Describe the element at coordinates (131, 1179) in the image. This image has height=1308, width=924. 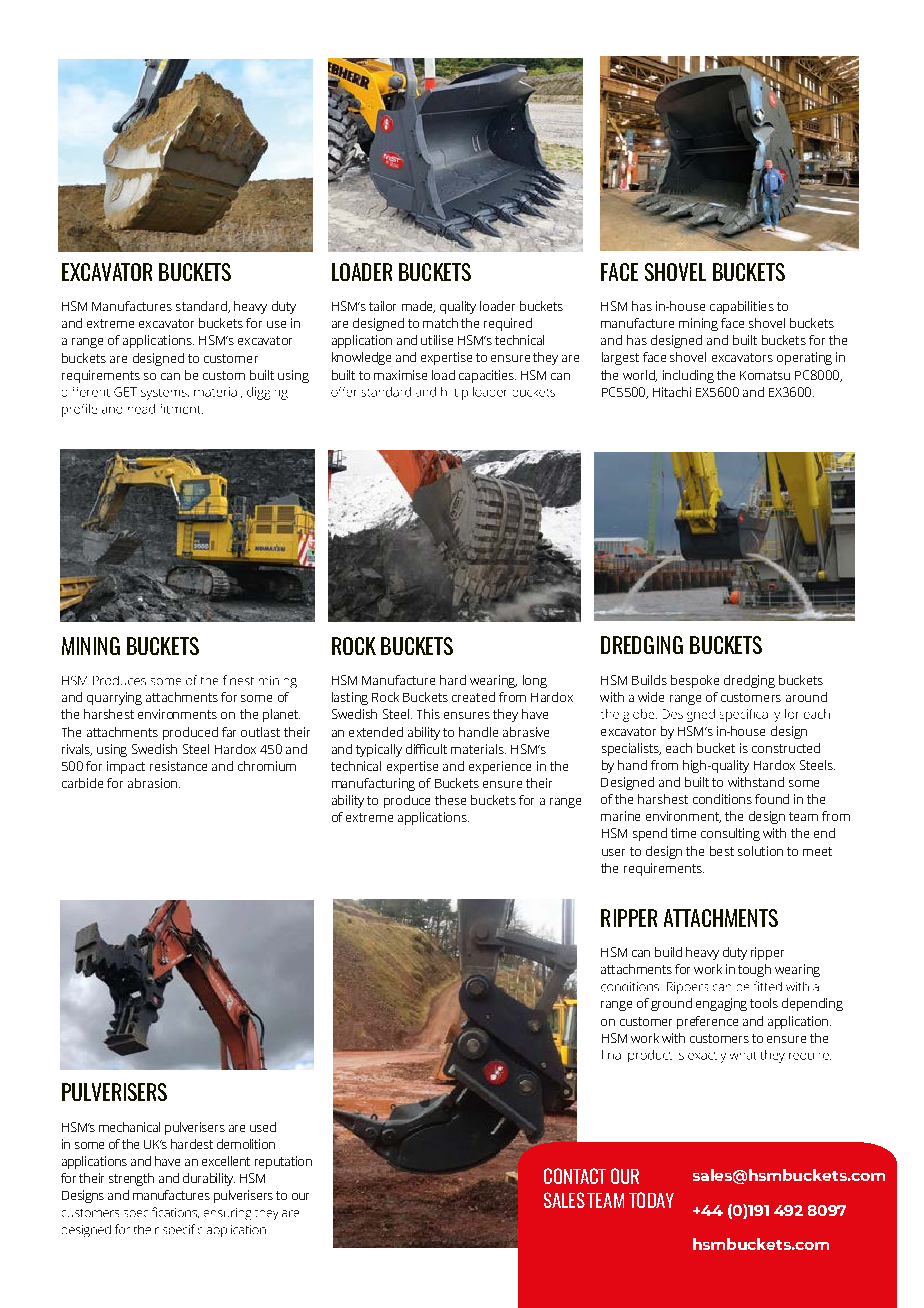
I see `strength` at that location.
